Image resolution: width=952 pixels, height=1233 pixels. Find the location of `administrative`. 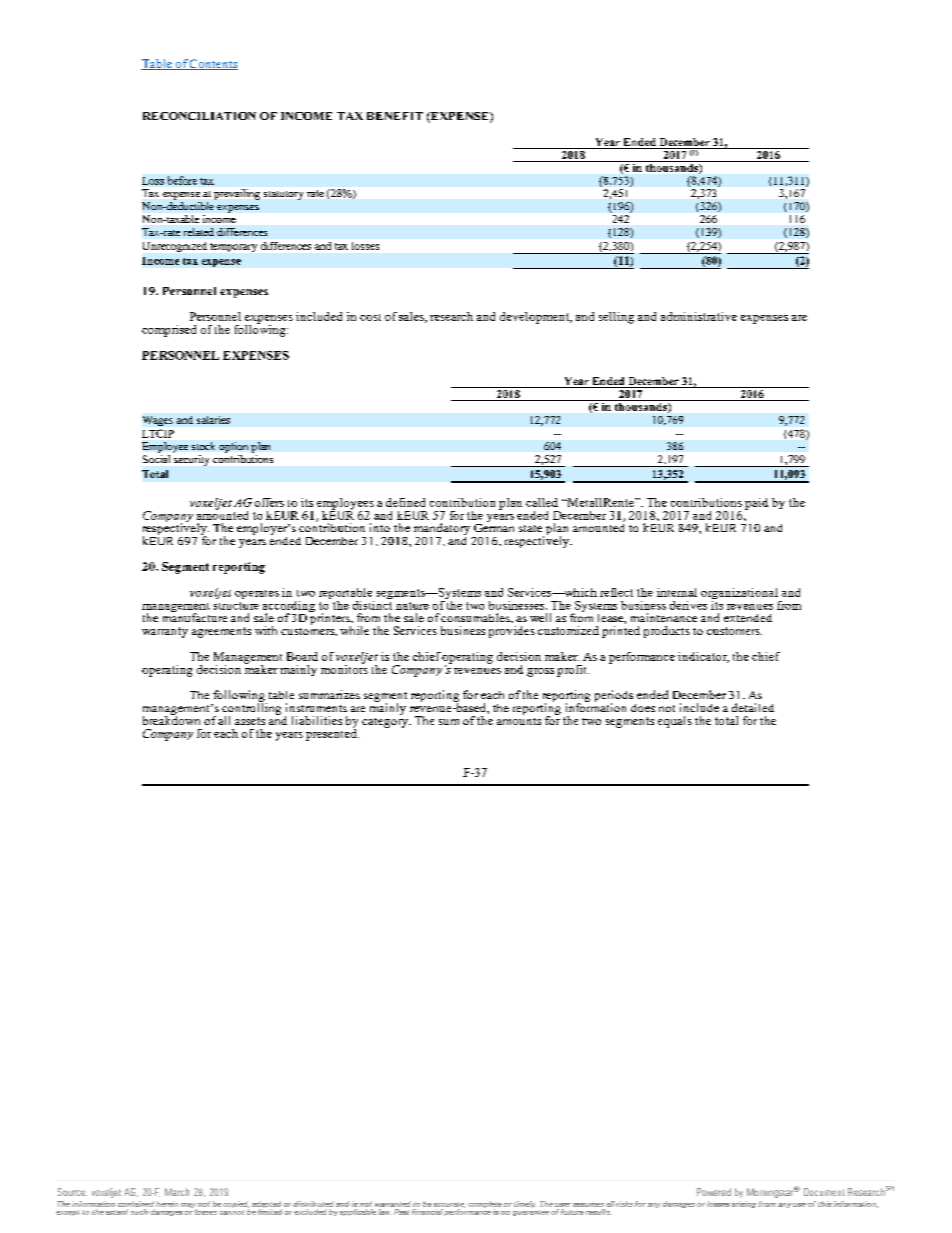

administrative is located at coordinates (699, 316).
